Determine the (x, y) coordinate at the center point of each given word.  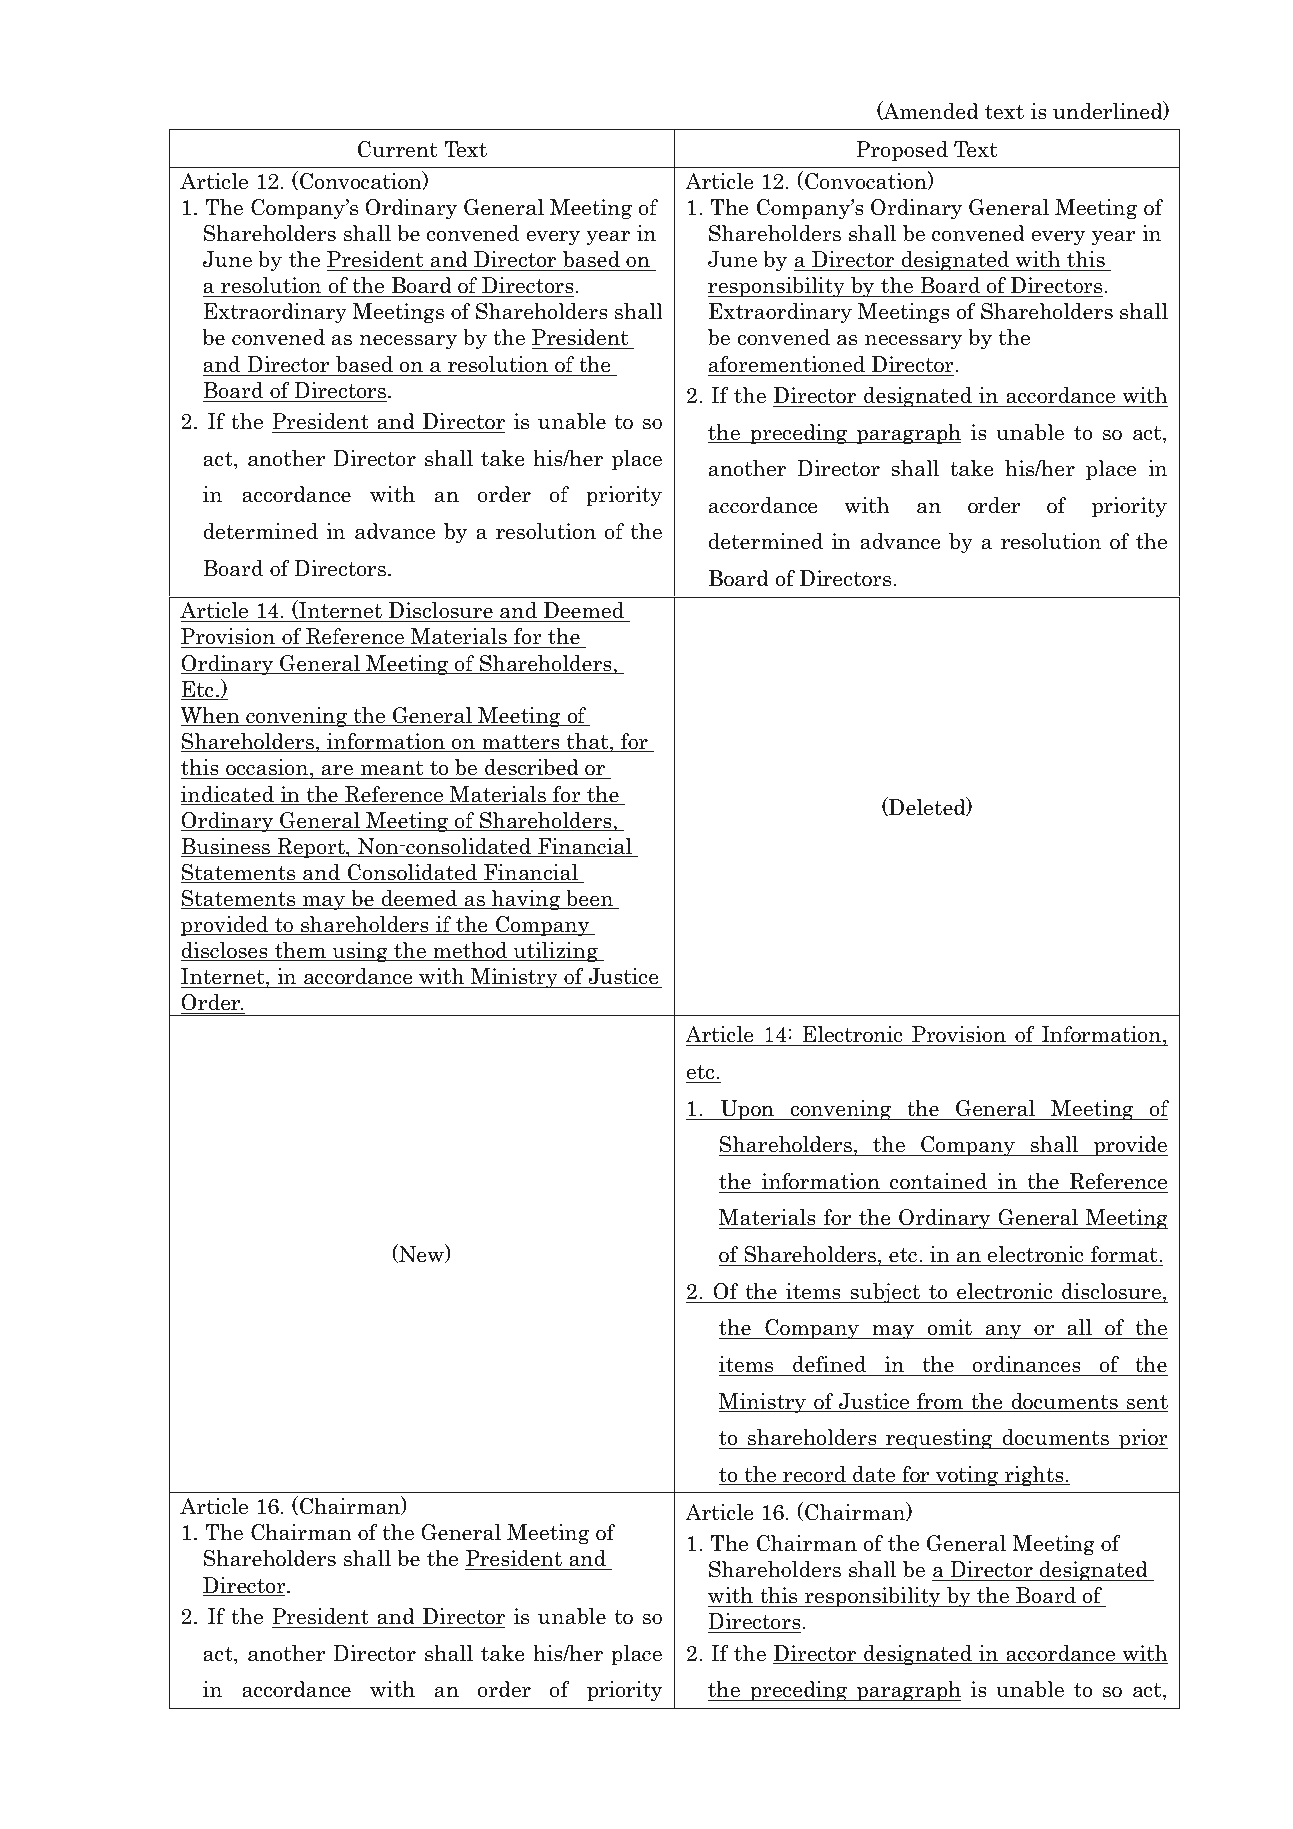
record (815, 1475)
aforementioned (787, 364)
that (588, 742)
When (211, 716)
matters (521, 743)
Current (397, 149)
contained (938, 1181)
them (300, 951)
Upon (747, 1110)
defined (829, 1364)
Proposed (902, 151)
